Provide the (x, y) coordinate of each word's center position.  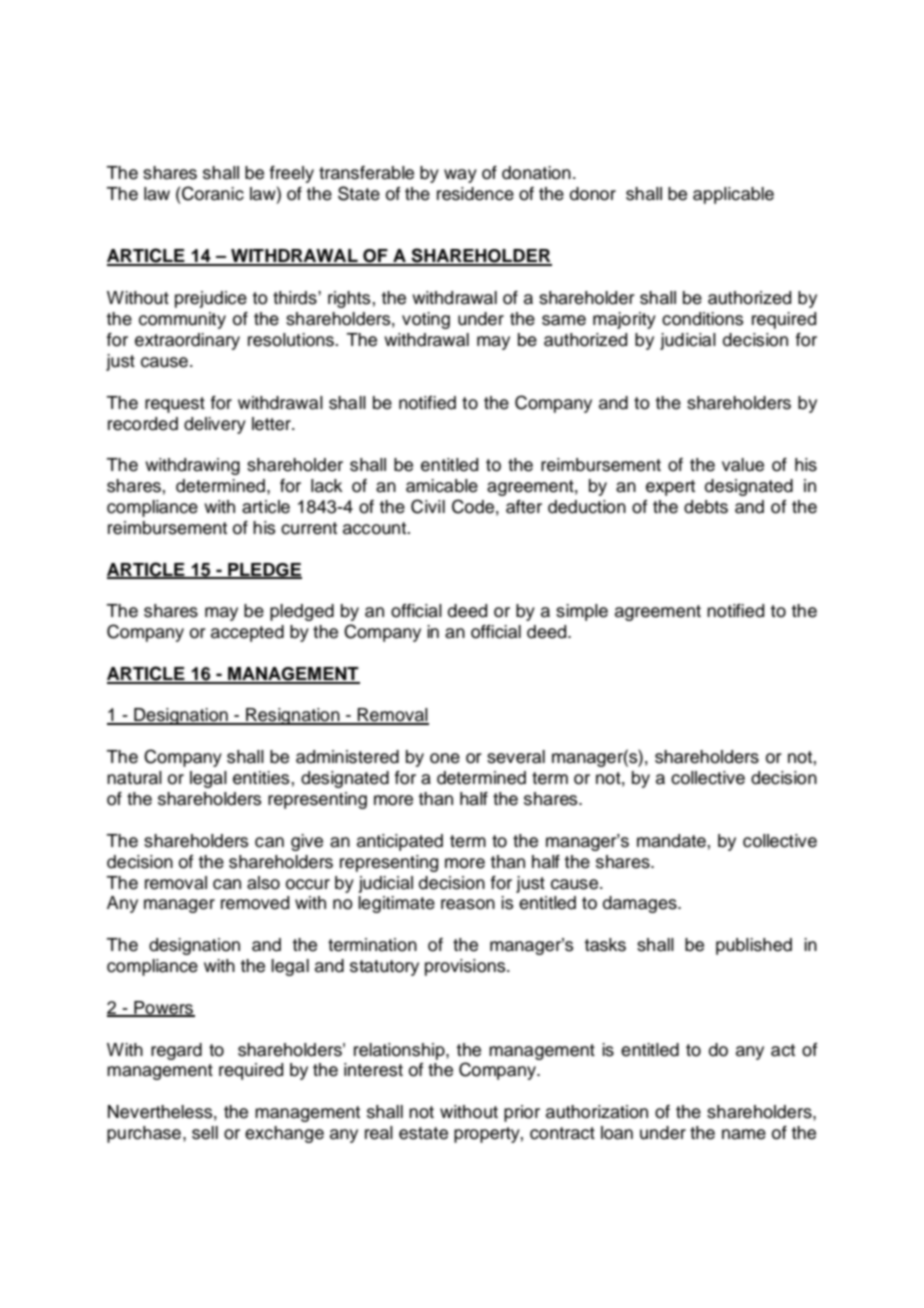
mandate (671, 841)
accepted (247, 633)
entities (261, 778)
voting (426, 320)
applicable (733, 195)
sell (205, 1133)
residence (475, 194)
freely (292, 174)
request (175, 405)
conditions (702, 319)
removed (255, 903)
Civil (428, 506)
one (445, 758)
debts (706, 507)
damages (641, 904)
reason (468, 904)
